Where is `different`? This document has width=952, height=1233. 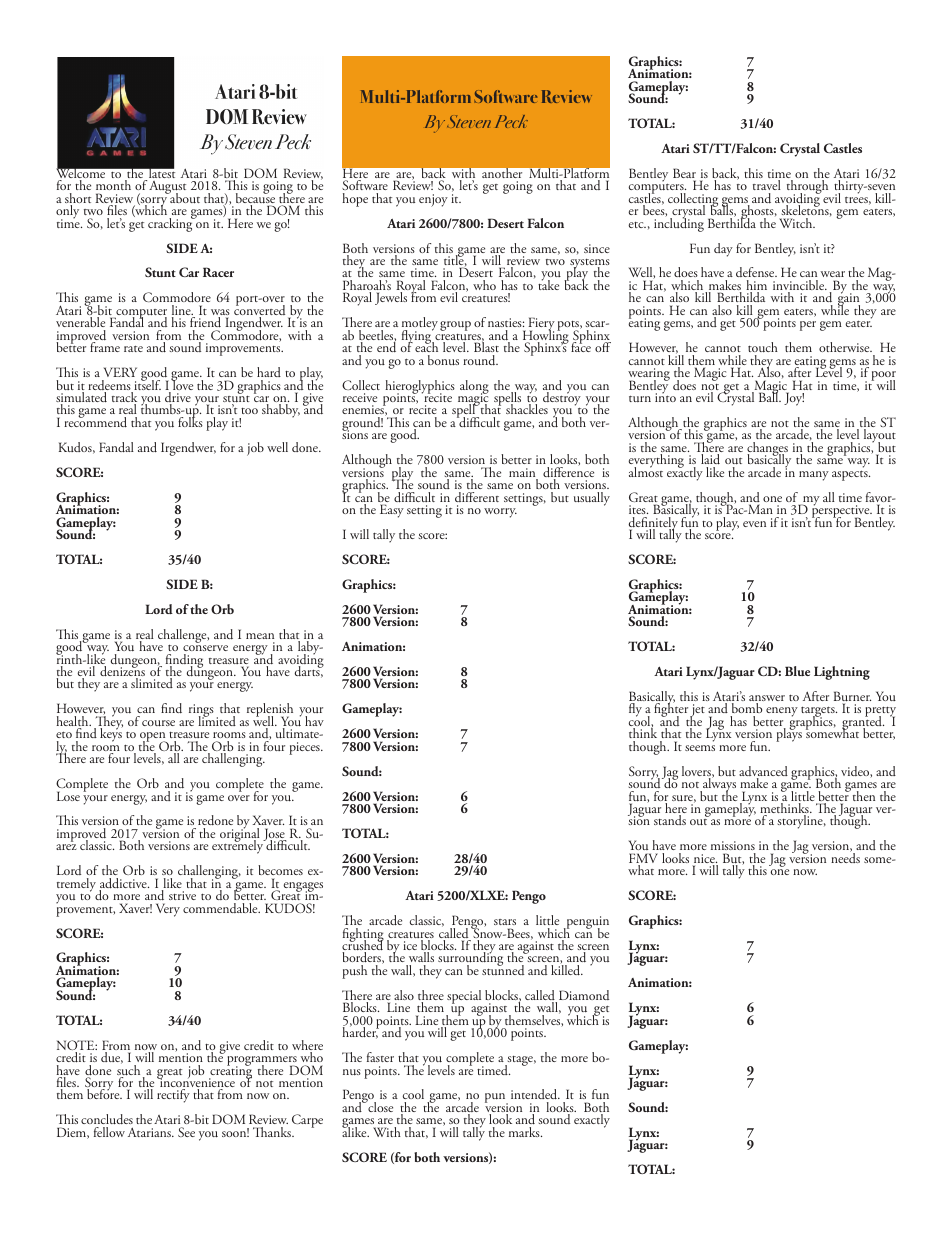 different is located at coordinates (477, 497).
